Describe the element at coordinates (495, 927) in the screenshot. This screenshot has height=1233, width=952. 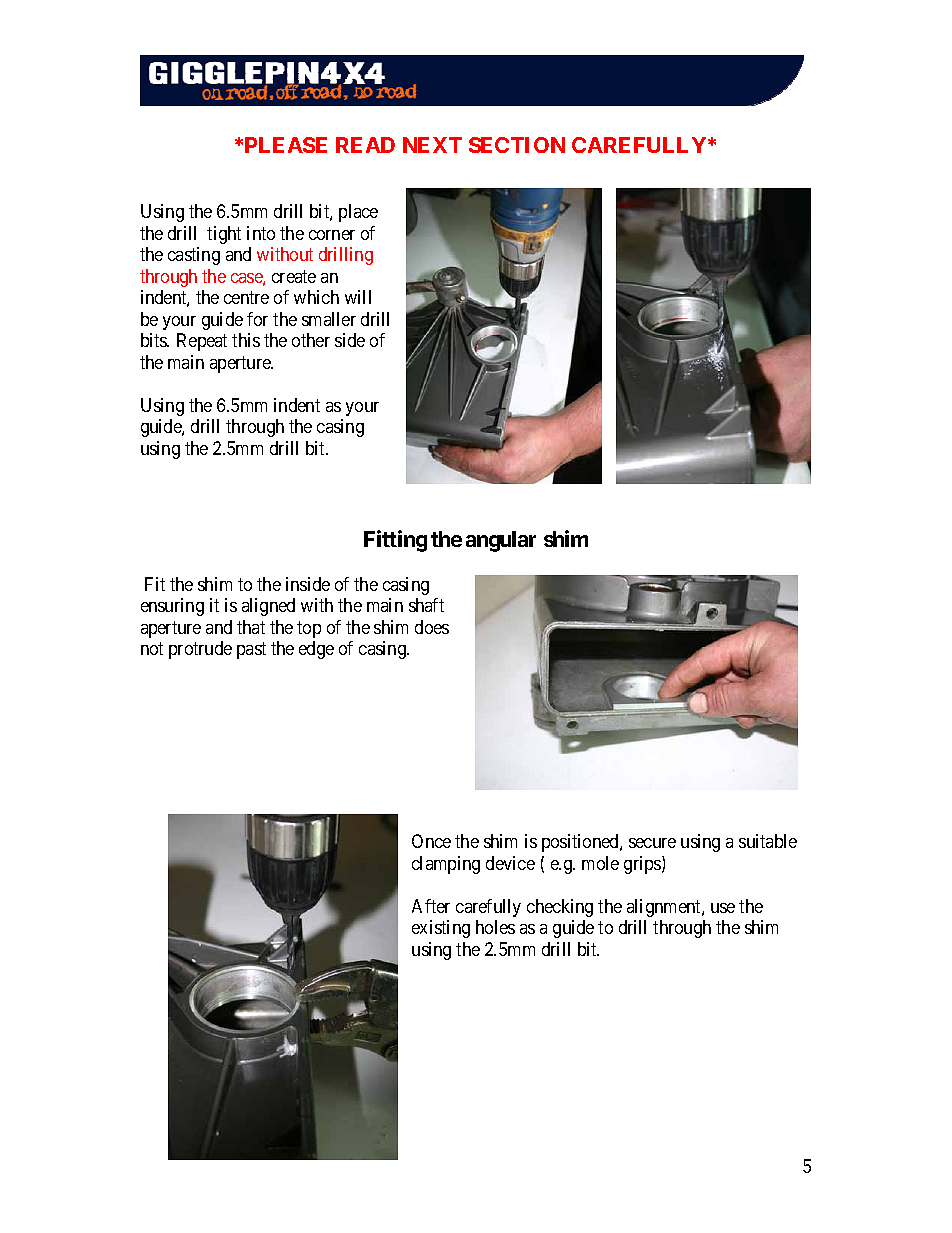
I see `holes` at that location.
